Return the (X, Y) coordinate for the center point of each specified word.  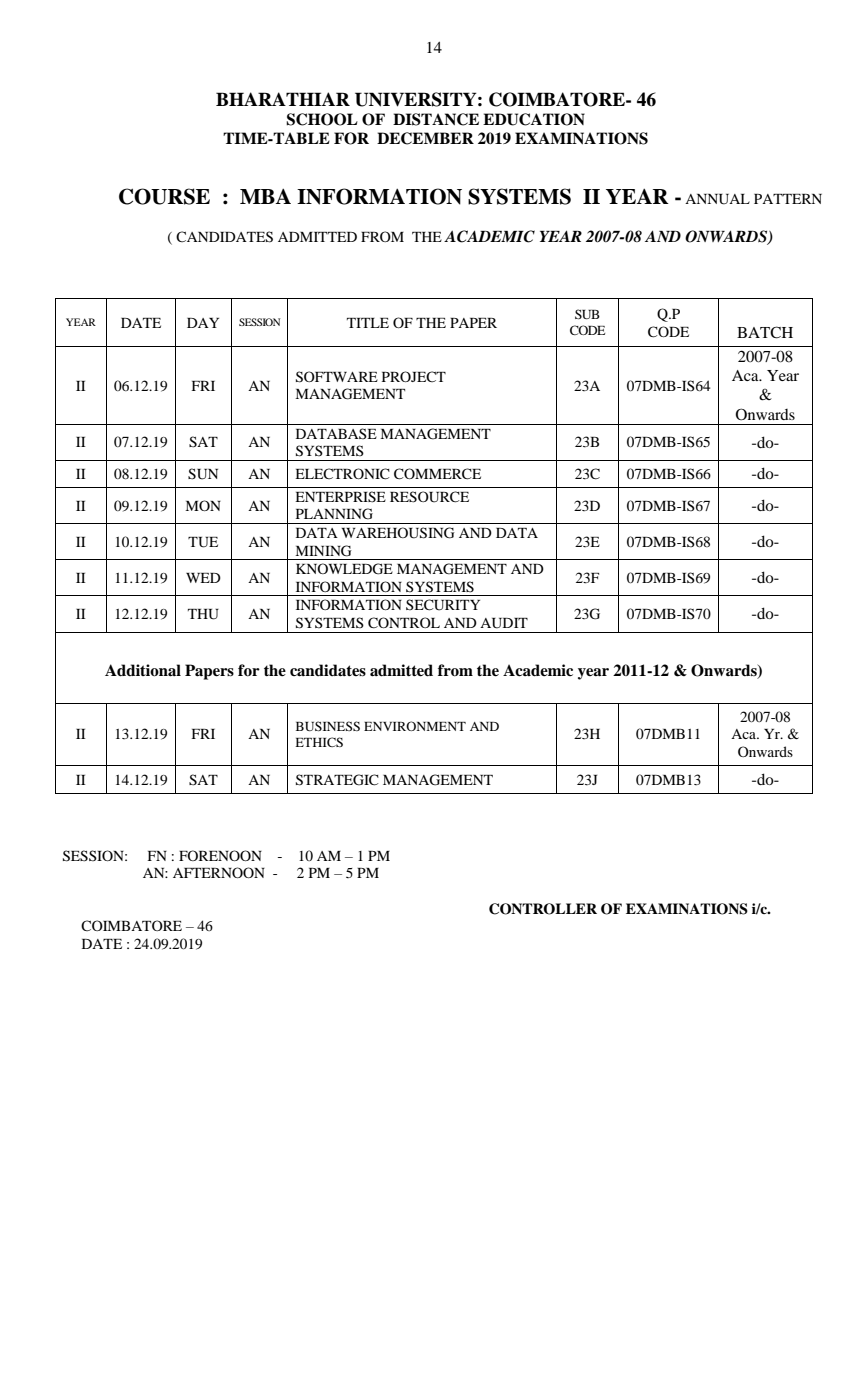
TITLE (368, 323)
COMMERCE (437, 474)
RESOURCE (429, 497)
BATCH (765, 332)
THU (203, 614)
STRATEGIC (337, 780)
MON (203, 505)
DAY (203, 323)
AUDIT (504, 623)
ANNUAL (717, 199)
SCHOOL (322, 119)
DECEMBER (425, 138)
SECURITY (443, 605)
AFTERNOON (219, 872)
